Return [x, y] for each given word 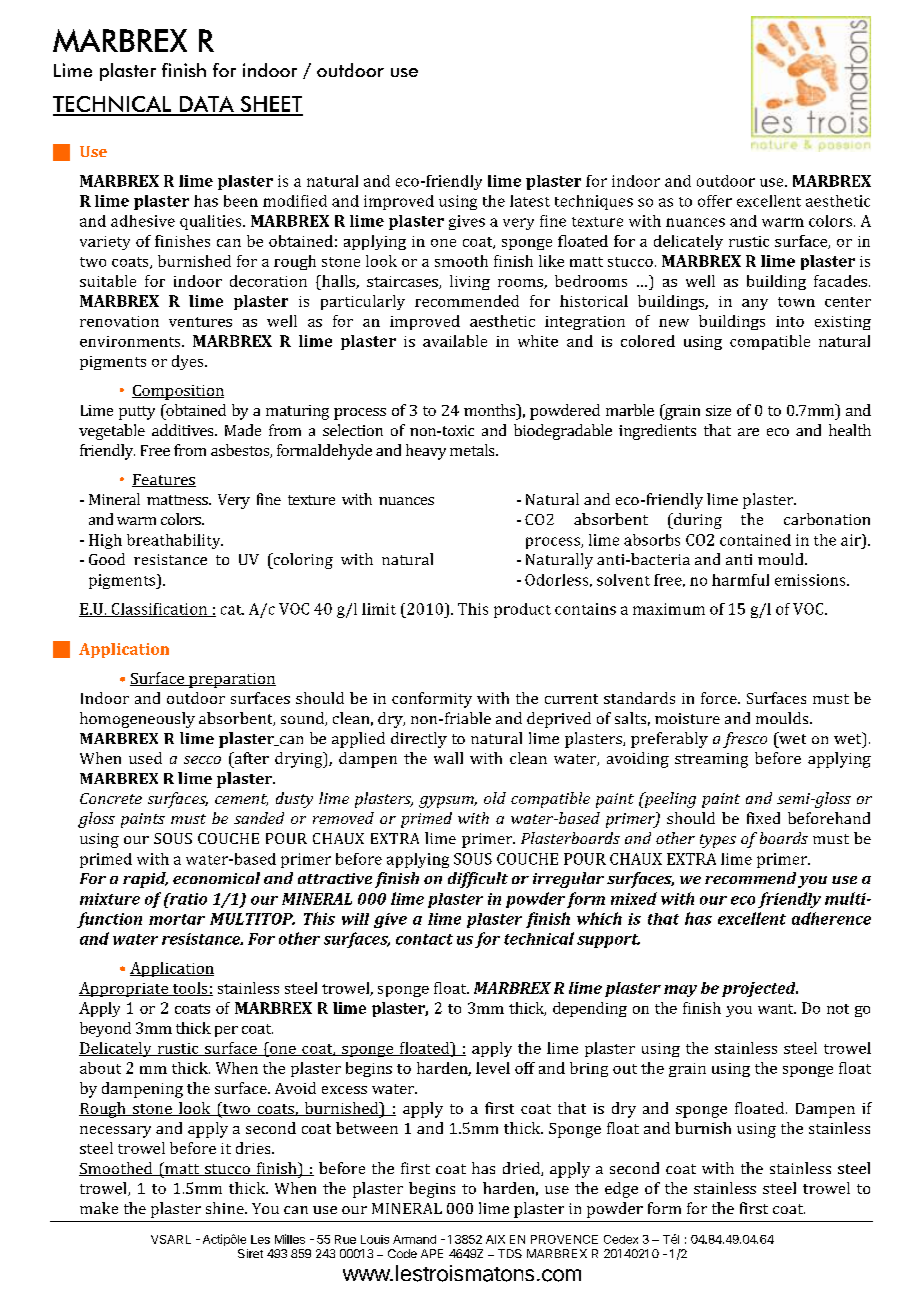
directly [419, 740]
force [720, 698]
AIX [495, 1239]
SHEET [271, 105]
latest [530, 201]
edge [621, 1190]
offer [715, 201]
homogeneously [137, 720]
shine [226, 1208]
